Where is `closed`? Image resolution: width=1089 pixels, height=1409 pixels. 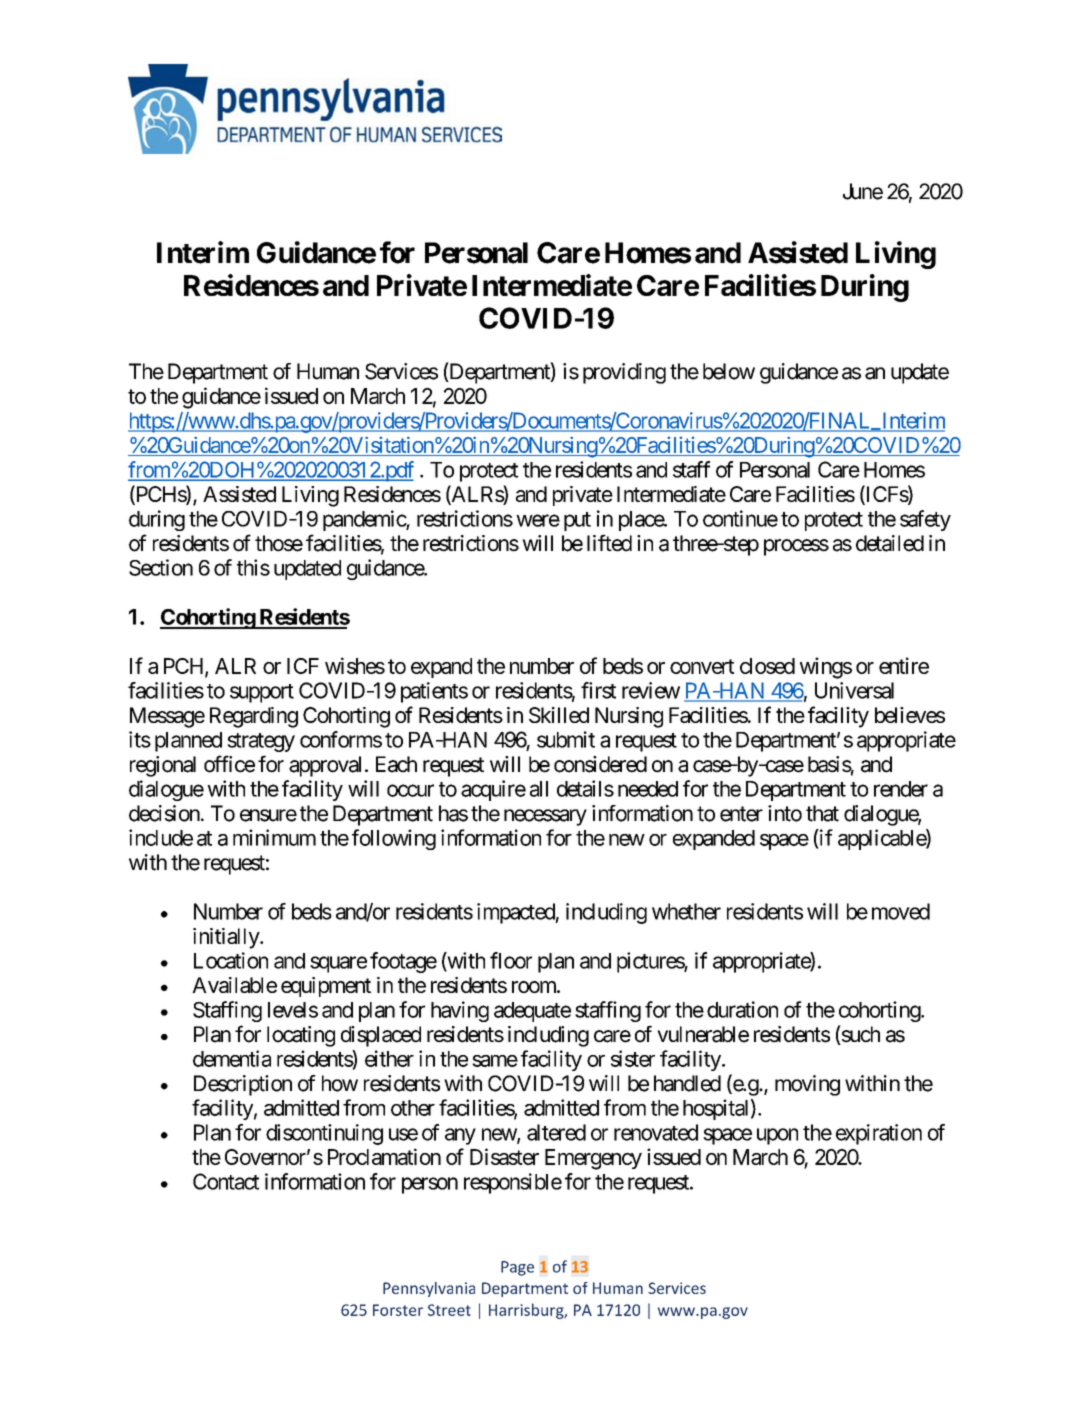
closed is located at coordinates (767, 666).
